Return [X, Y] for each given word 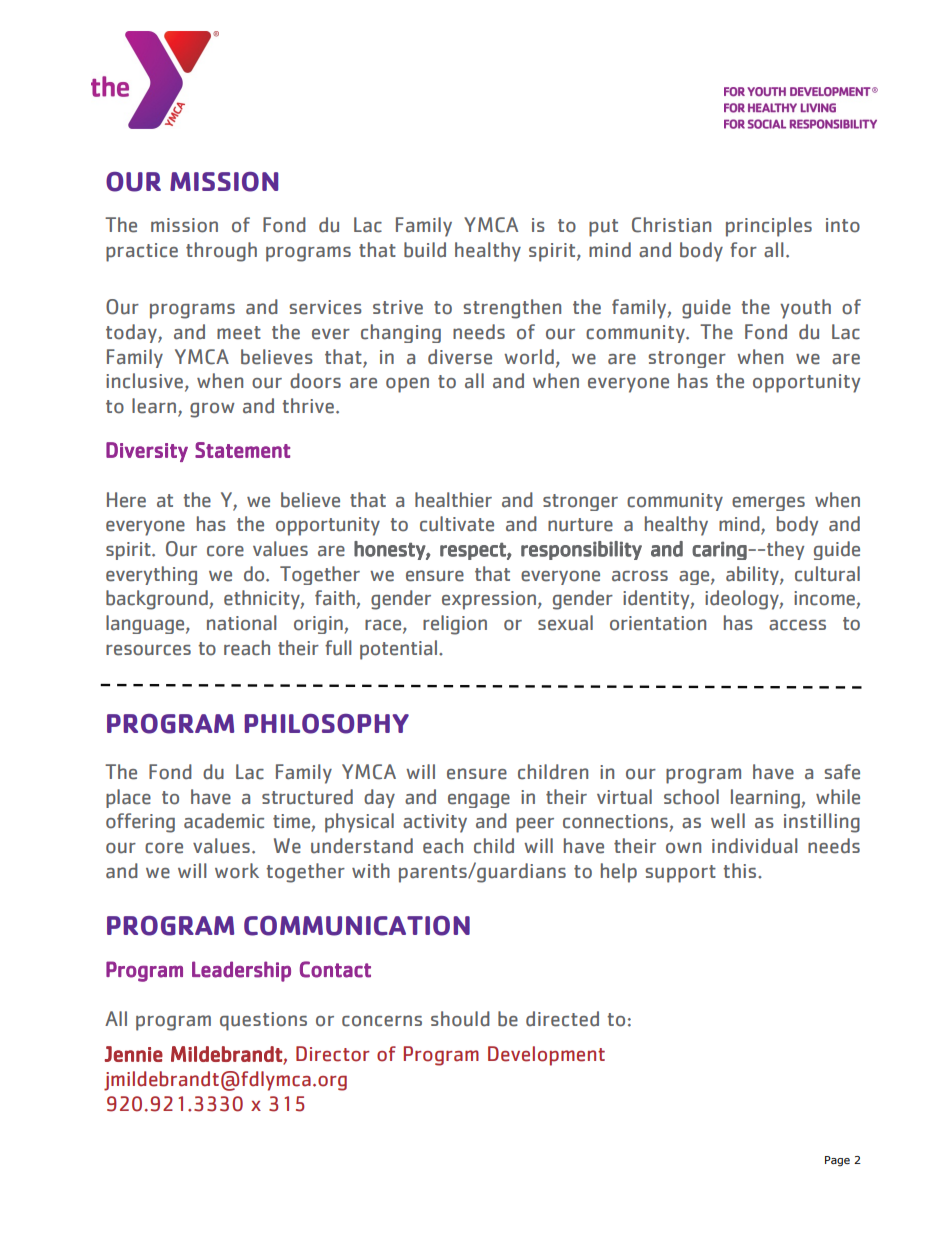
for [743, 250]
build [425, 250]
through [221, 252]
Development [546, 1056]
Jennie [133, 1054]
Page [837, 1161]
